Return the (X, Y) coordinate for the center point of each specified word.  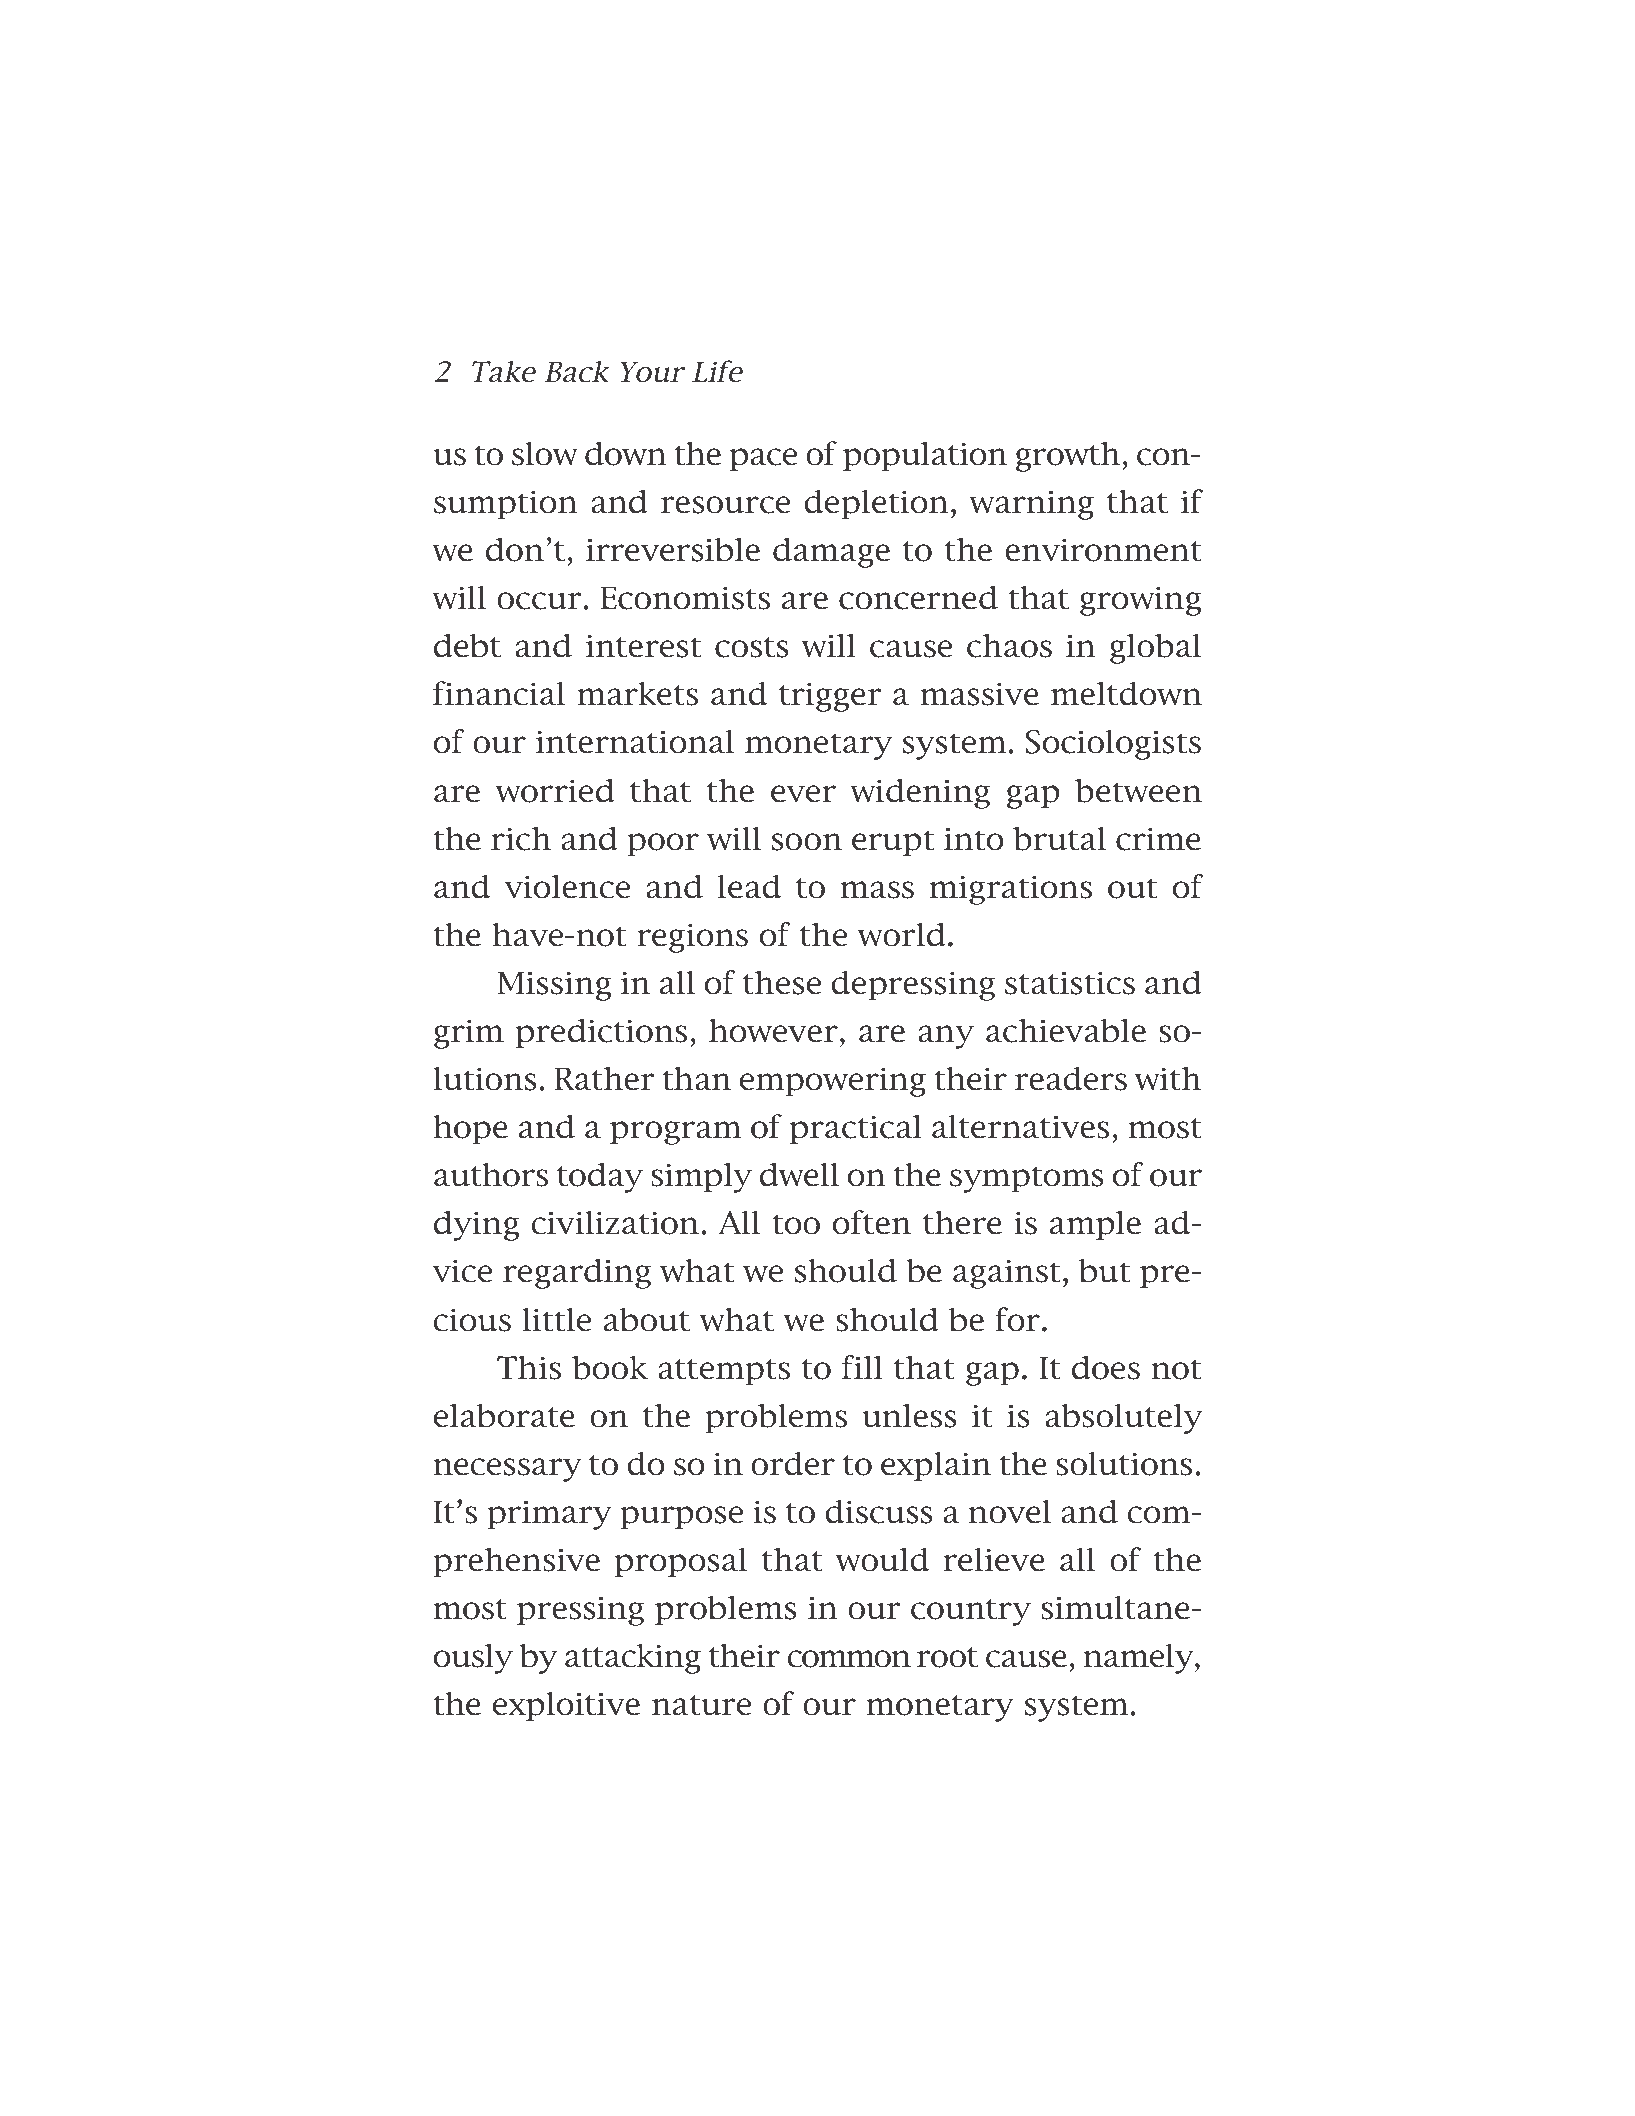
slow (545, 453)
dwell (799, 1174)
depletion (876, 504)
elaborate (504, 1415)
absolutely (1123, 1418)
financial (499, 693)
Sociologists (1113, 744)
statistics (1070, 983)
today (600, 1177)
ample (1095, 1225)
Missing (554, 986)
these (782, 982)
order (793, 1463)
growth (1069, 456)
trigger (830, 697)
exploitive (566, 1706)
